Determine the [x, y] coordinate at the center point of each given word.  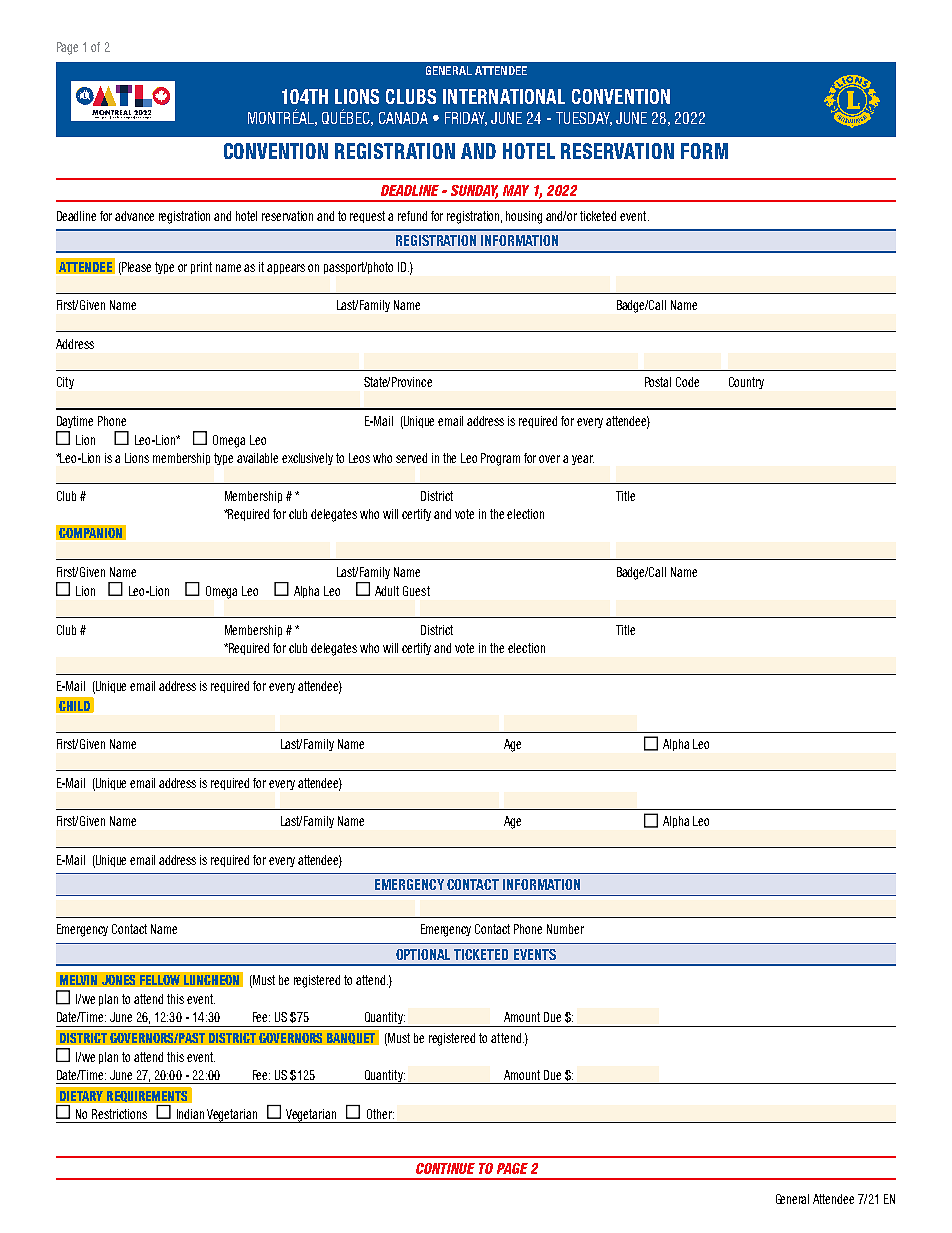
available [257, 458]
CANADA [403, 118]
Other [380, 1114]
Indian [190, 1114]
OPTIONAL [423, 954]
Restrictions [119, 1114]
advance [134, 216]
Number [565, 929]
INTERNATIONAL [504, 96]
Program [500, 459]
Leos [359, 458]
